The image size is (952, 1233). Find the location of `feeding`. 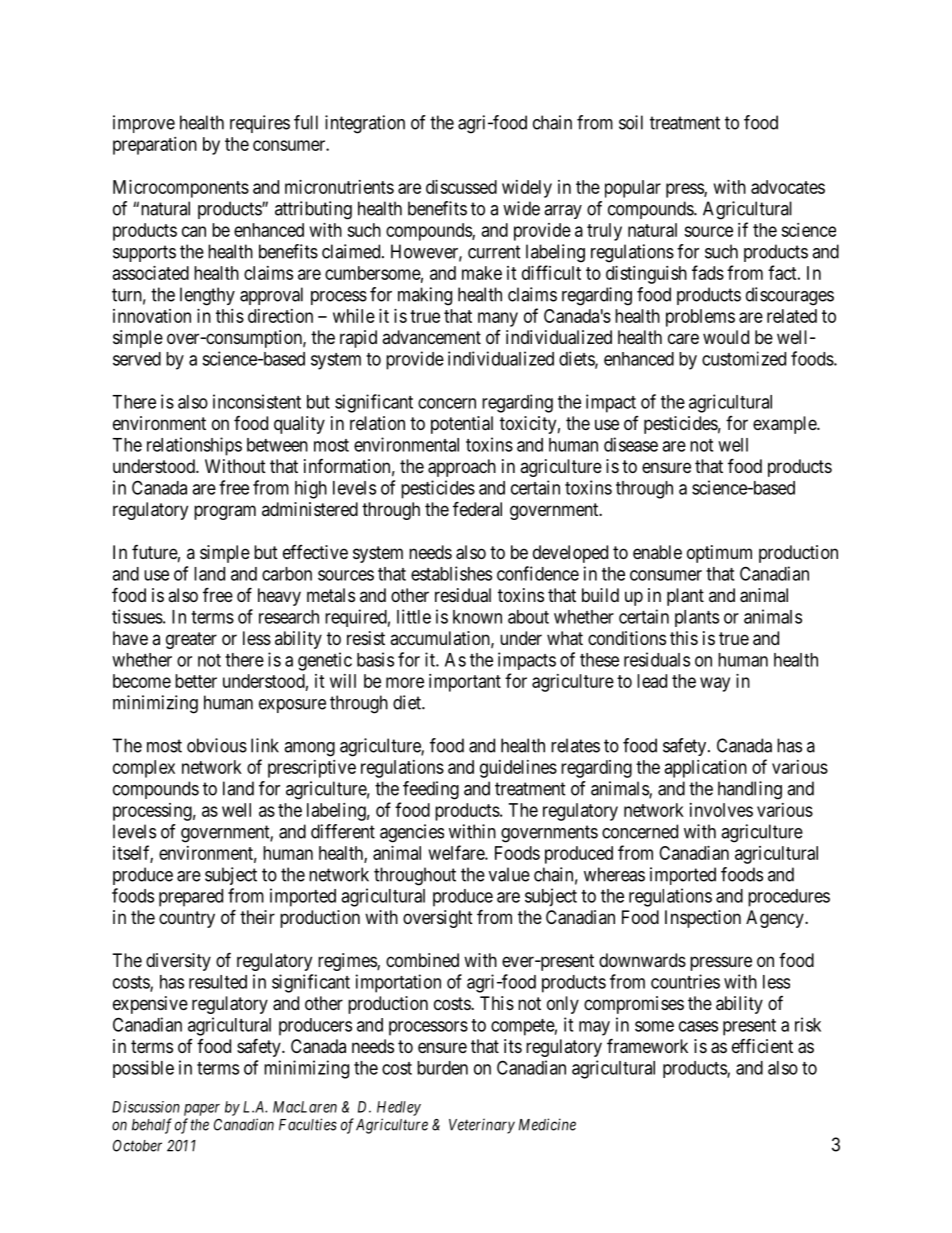

feeding is located at coordinates (431, 790).
